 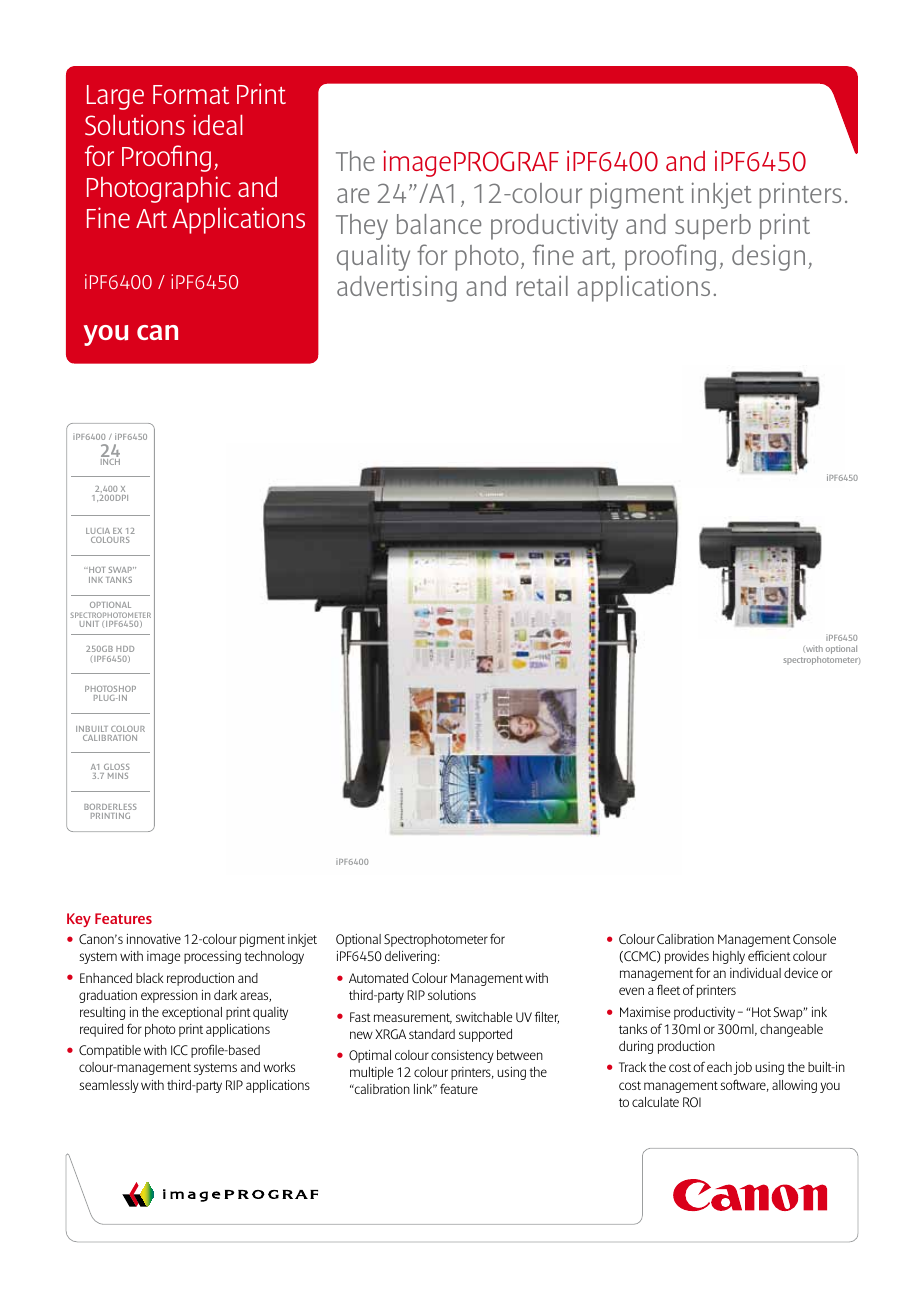 I want to click on LUCIA, so click(x=98, y=531).
